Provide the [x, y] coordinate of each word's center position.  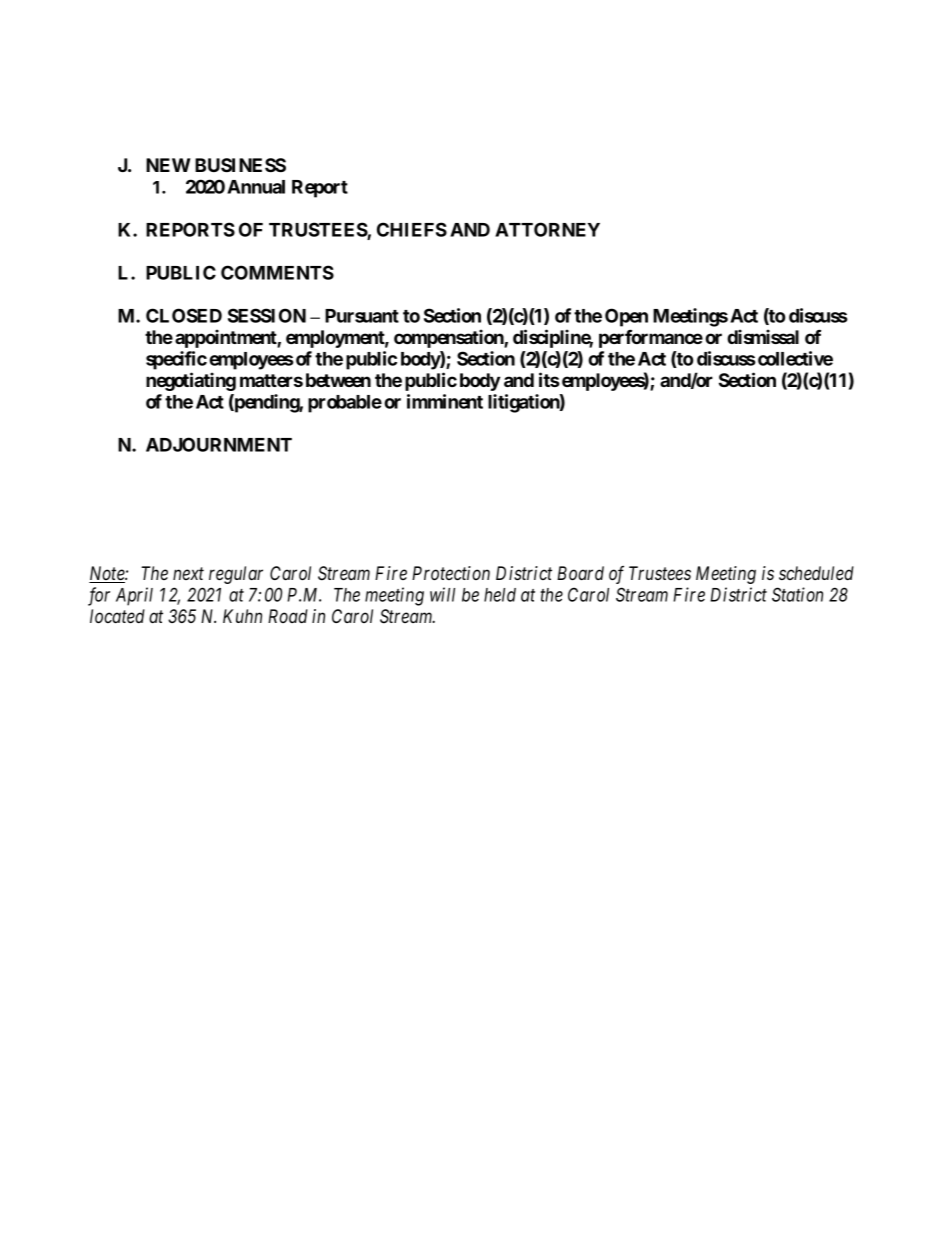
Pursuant [362, 316]
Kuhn [242, 616]
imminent [445, 401]
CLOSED [184, 315]
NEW [168, 165]
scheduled [816, 573]
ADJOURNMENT [219, 444]
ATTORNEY [547, 229]
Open [626, 317]
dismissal [763, 336]
